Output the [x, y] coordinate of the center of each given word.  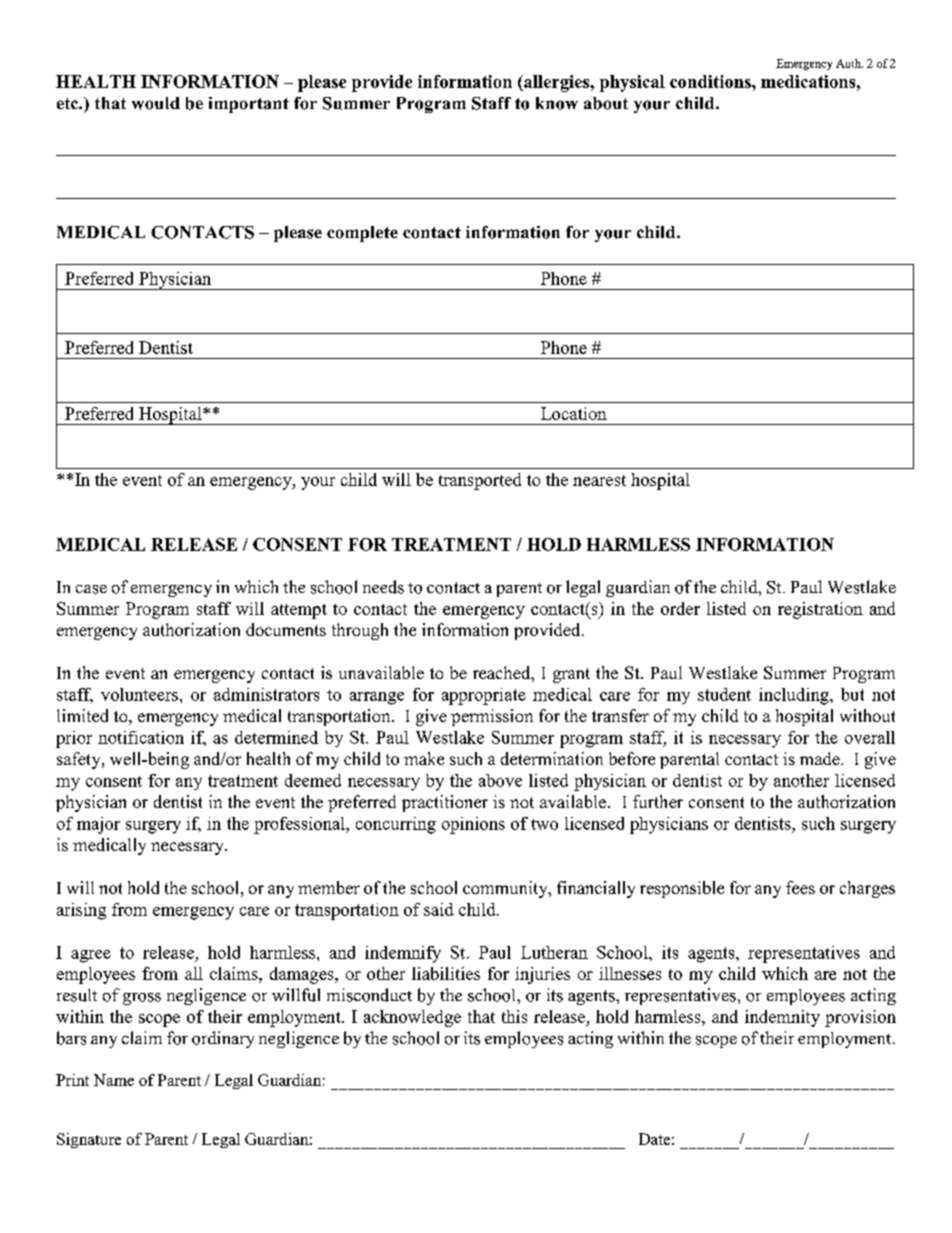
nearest [599, 480]
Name [114, 1080]
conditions [711, 81]
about [606, 103]
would [156, 103]
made [821, 758]
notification [141, 737]
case [91, 589]
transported [480, 481]
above [500, 780]
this [514, 1016]
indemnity [782, 1018]
